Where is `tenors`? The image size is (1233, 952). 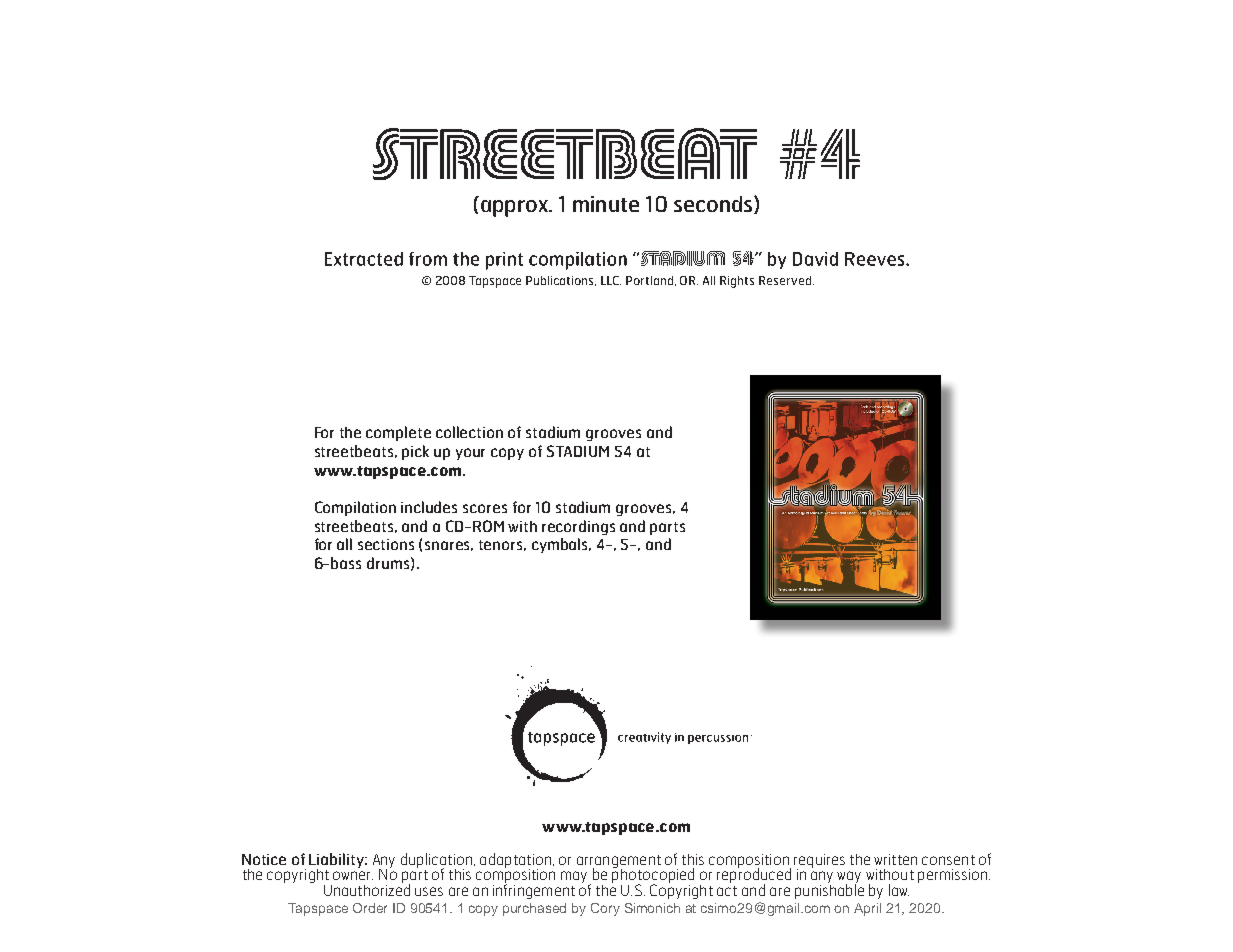
tenors is located at coordinates (502, 545).
